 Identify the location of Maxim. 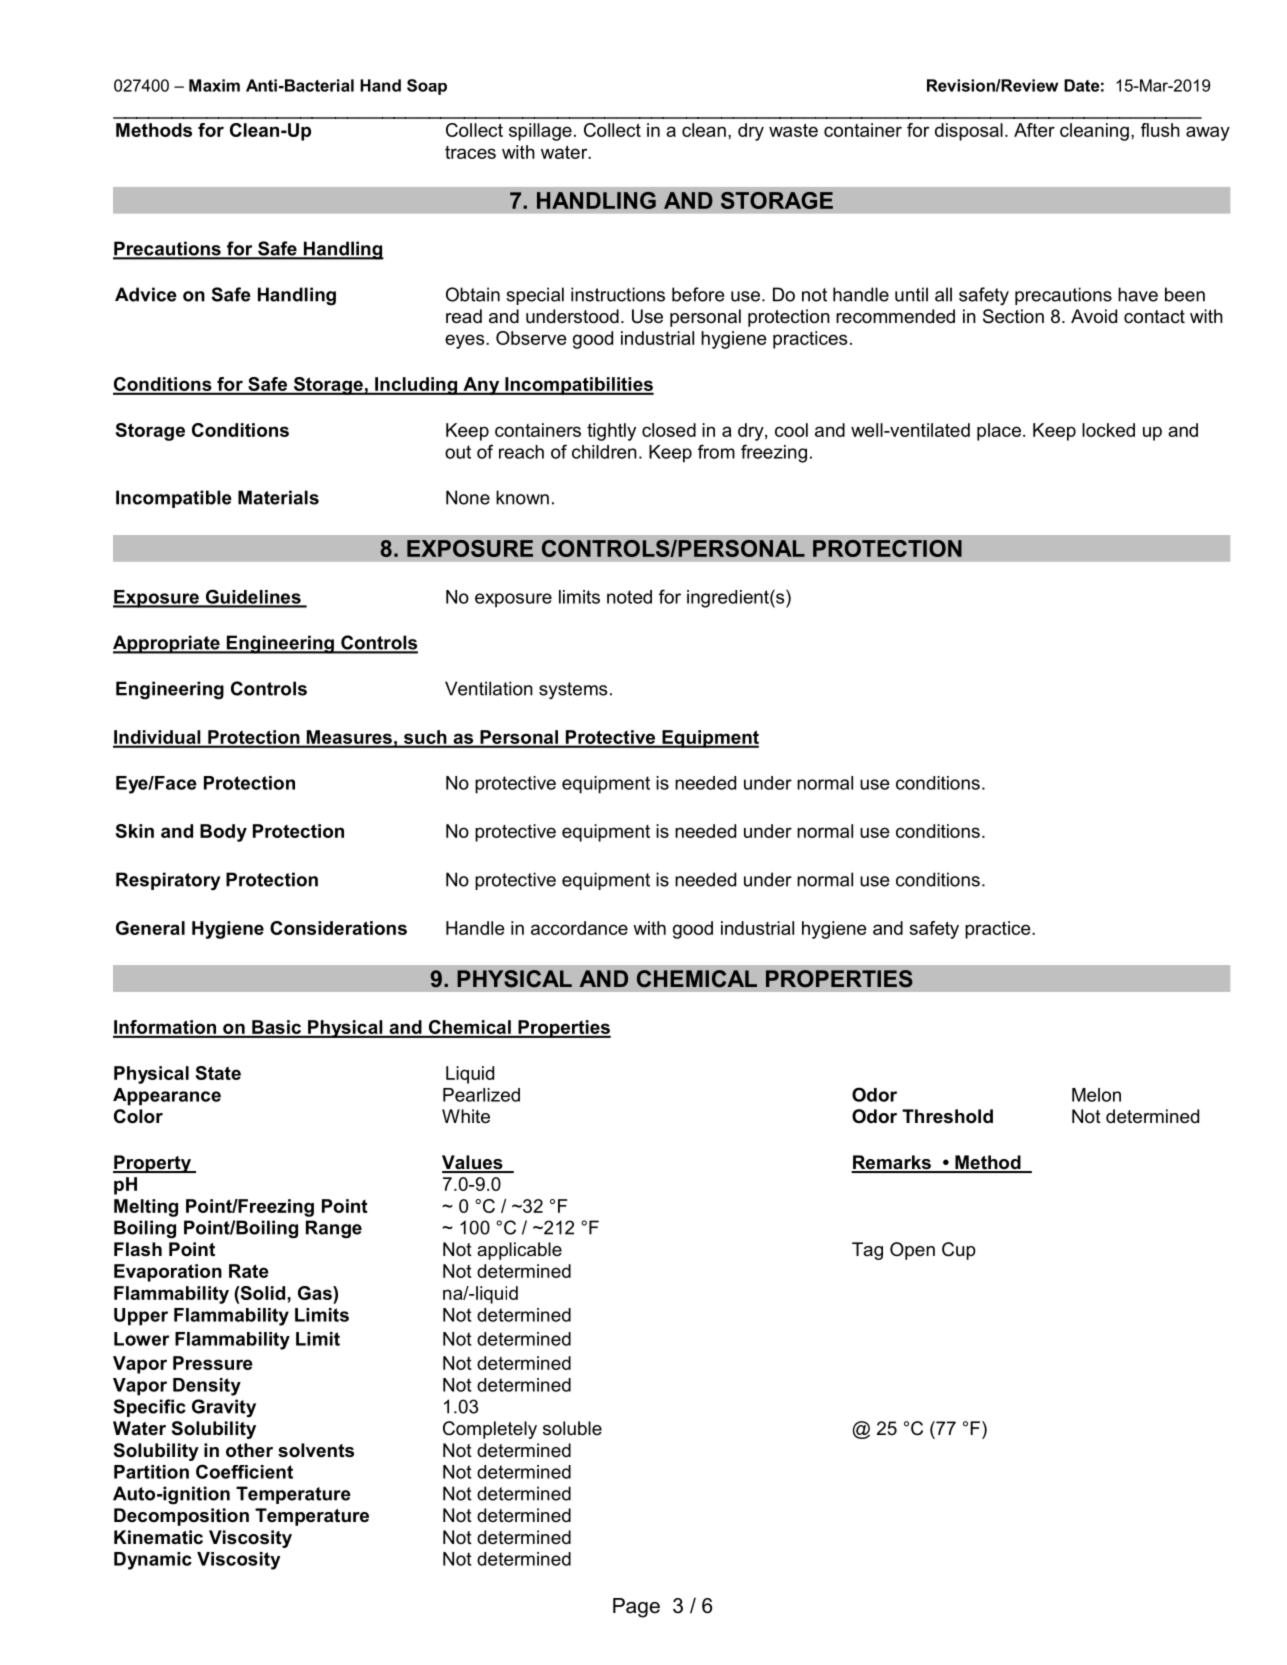
(214, 85).
